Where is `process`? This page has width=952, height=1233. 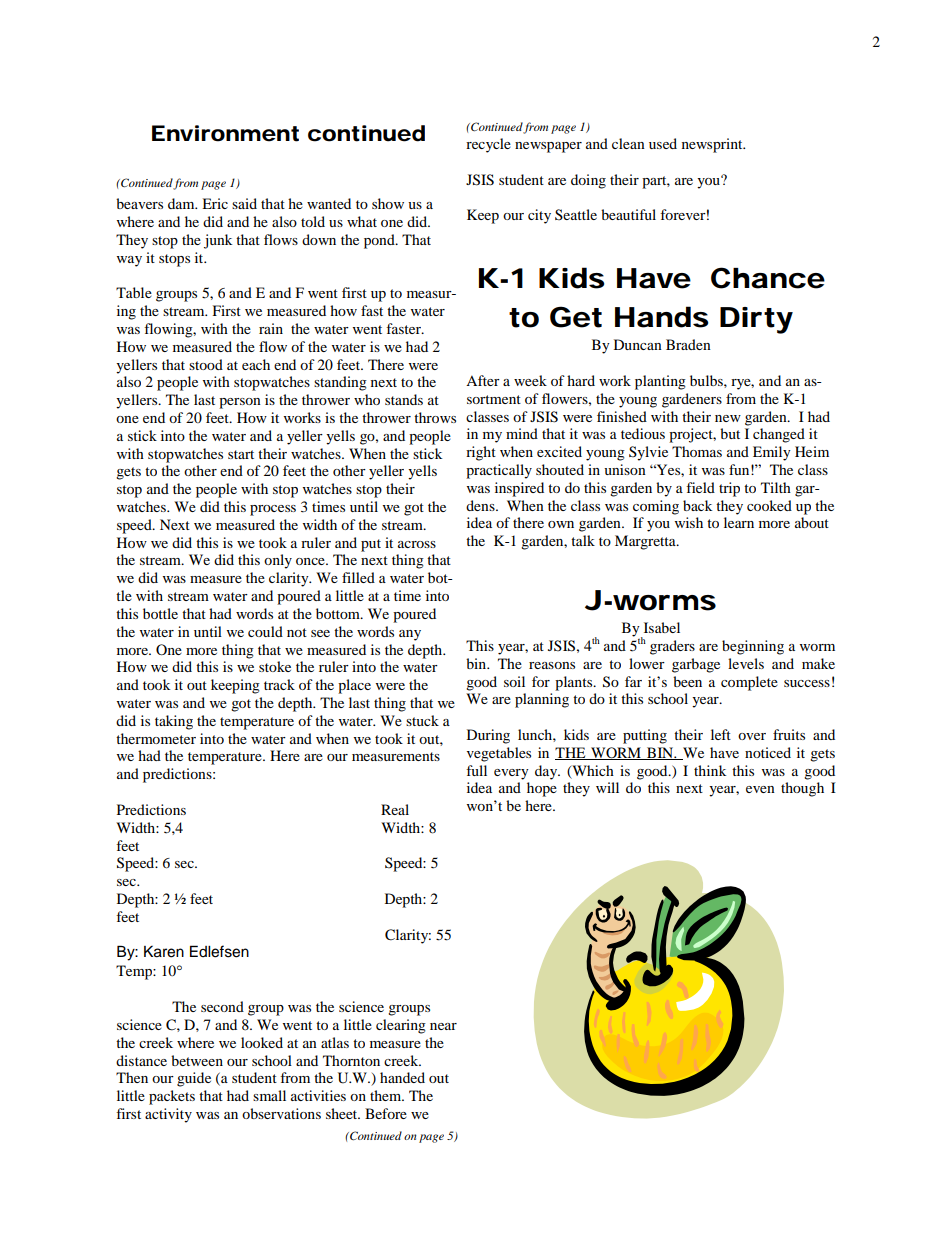 process is located at coordinates (273, 510).
